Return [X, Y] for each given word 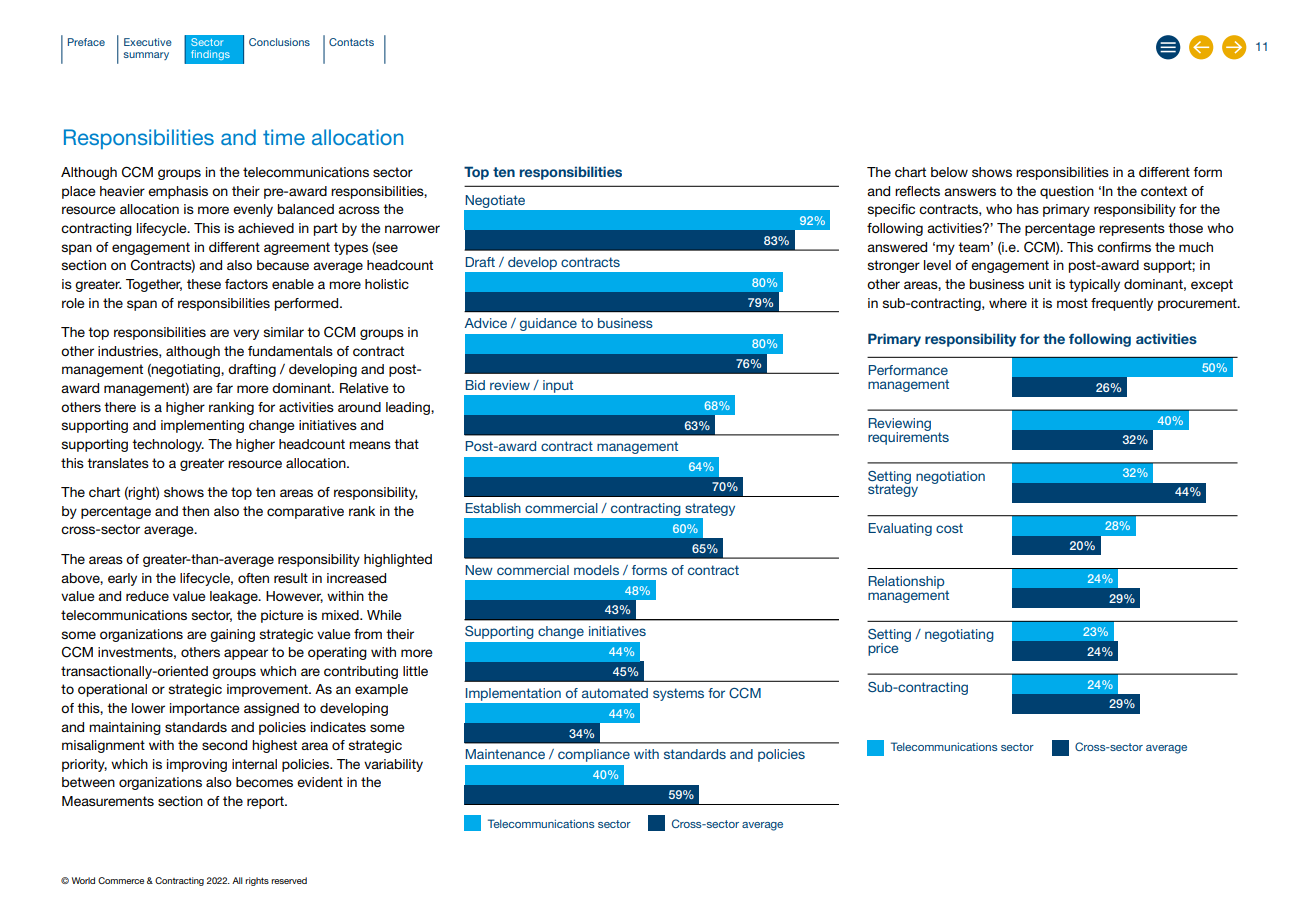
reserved [289, 880]
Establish [493, 508]
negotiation [950, 477]
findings [210, 55]
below [949, 172]
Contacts [351, 42]
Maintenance [505, 754]
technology [168, 445]
